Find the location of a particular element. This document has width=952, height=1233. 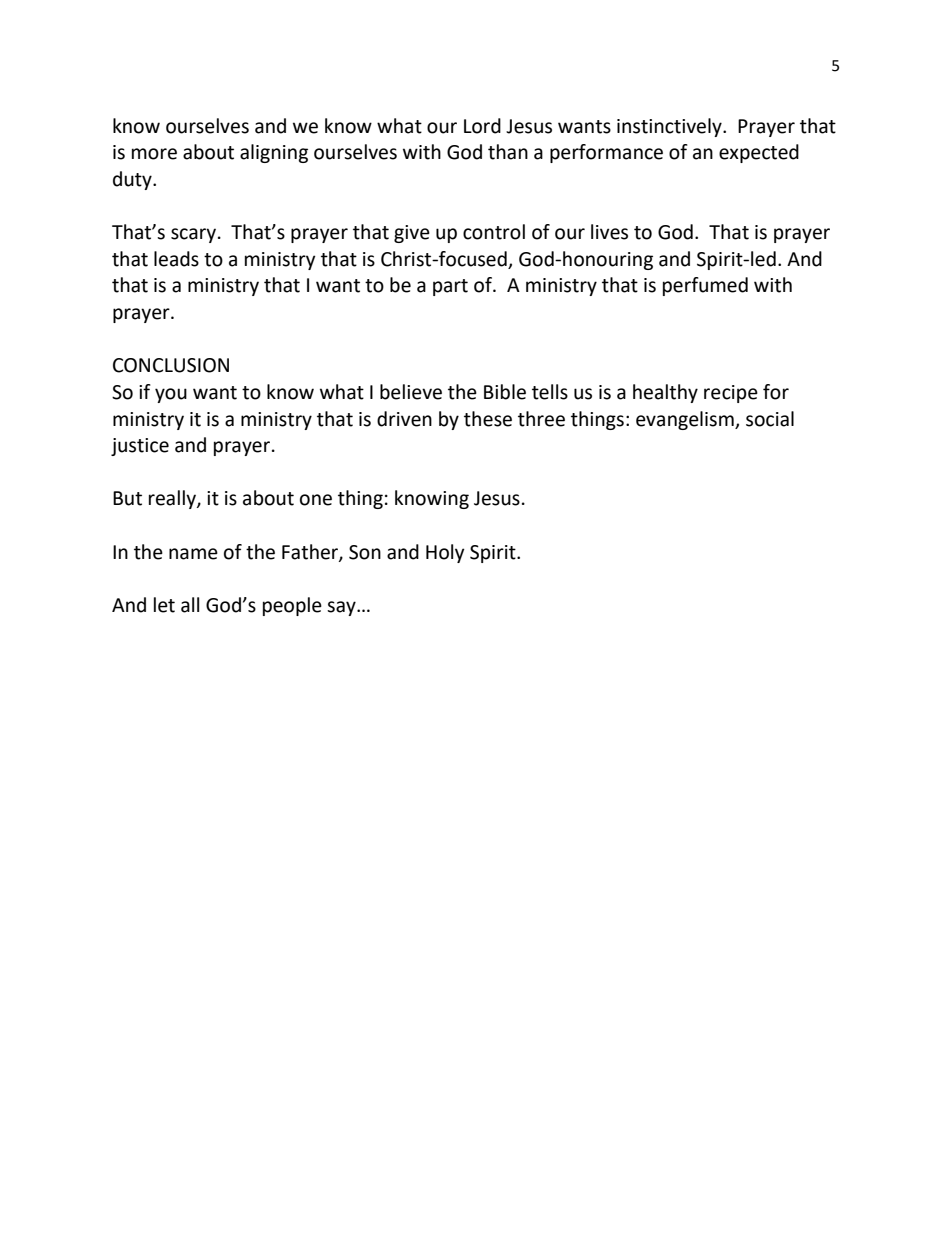

Holy is located at coordinates (445, 553).
